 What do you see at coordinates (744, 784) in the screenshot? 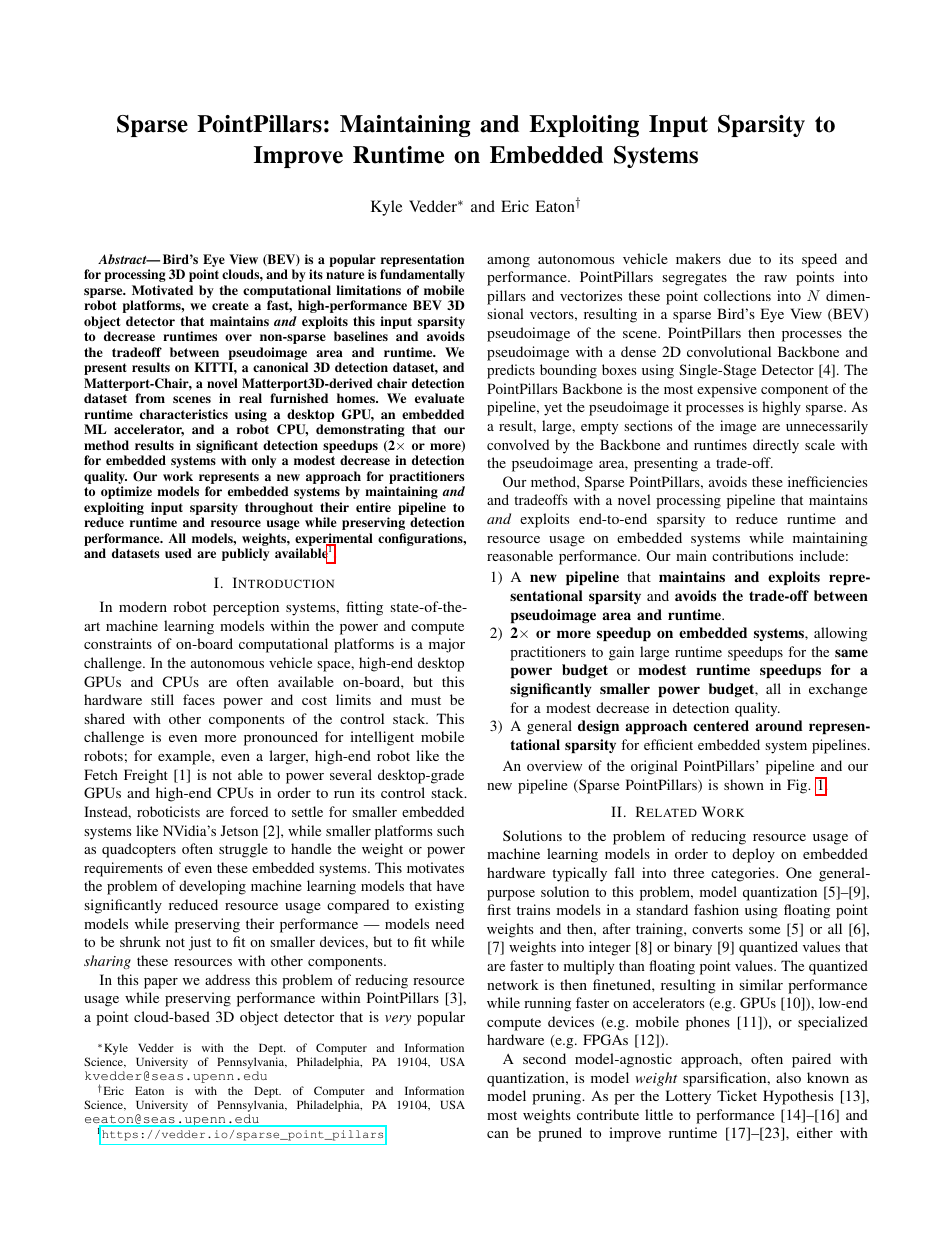
I see `shown` at bounding box center [744, 784].
